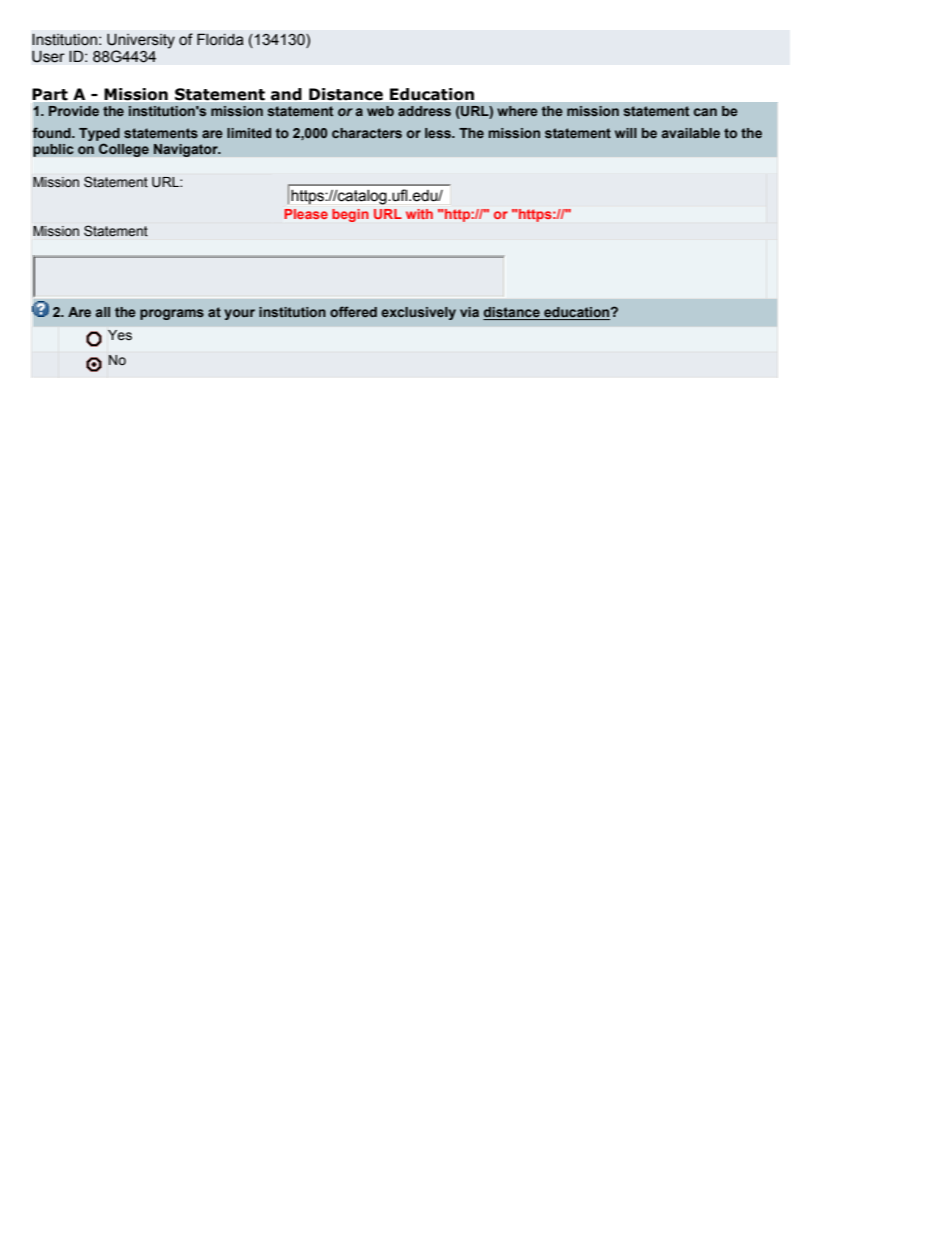 This screenshot has height=1233, width=952. What do you see at coordinates (419, 214) in the screenshot?
I see `with` at bounding box center [419, 214].
